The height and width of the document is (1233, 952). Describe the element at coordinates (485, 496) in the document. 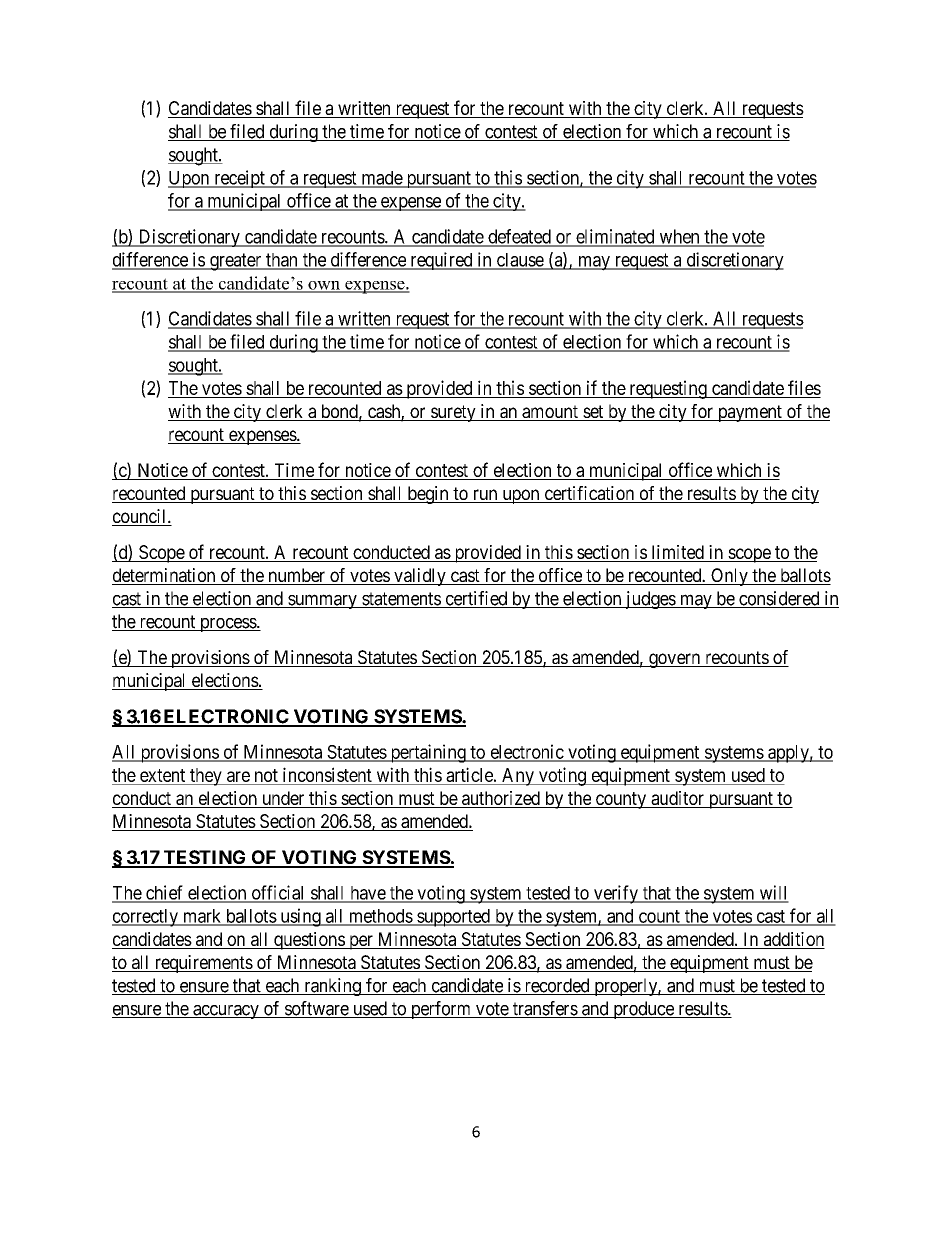

I see `run` at that location.
